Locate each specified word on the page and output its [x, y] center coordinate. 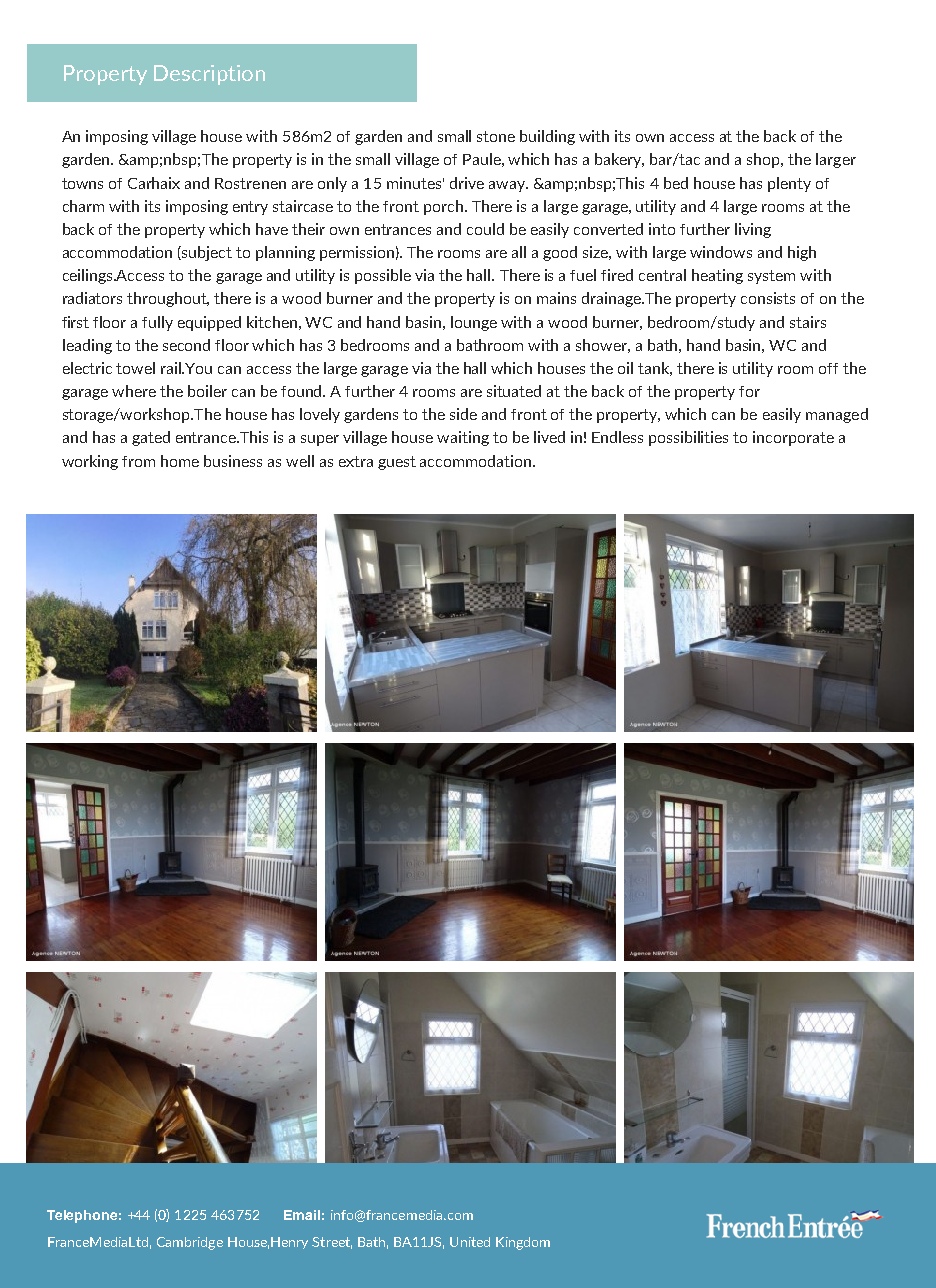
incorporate [793, 438]
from [138, 461]
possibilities [688, 438]
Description [209, 75]
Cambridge [190, 1243]
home [180, 461]
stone [496, 136]
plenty [789, 184]
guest [397, 463]
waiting [463, 438]
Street [332, 1243]
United [470, 1242]
